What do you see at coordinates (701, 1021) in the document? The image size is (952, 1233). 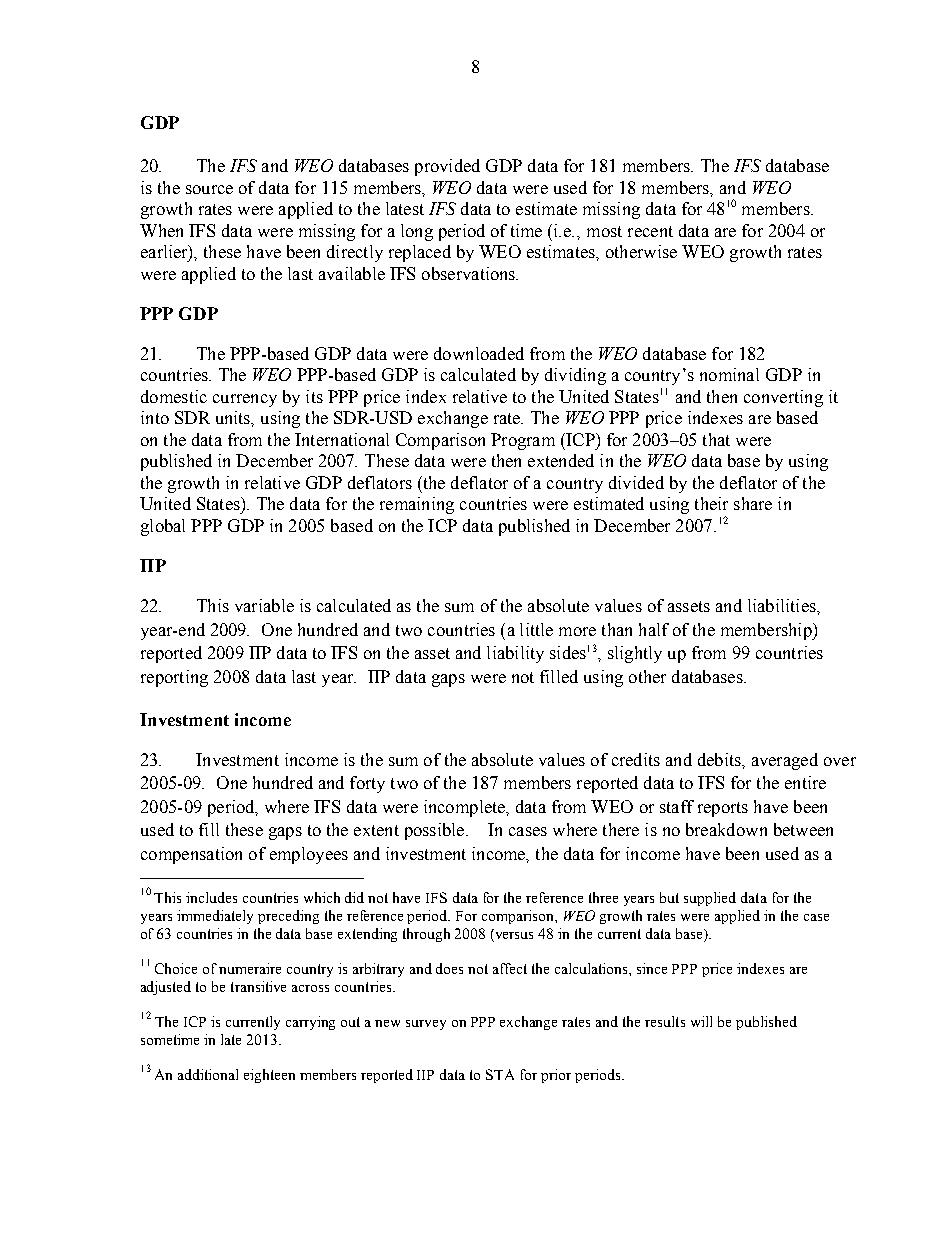 I see `will` at bounding box center [701, 1021].
